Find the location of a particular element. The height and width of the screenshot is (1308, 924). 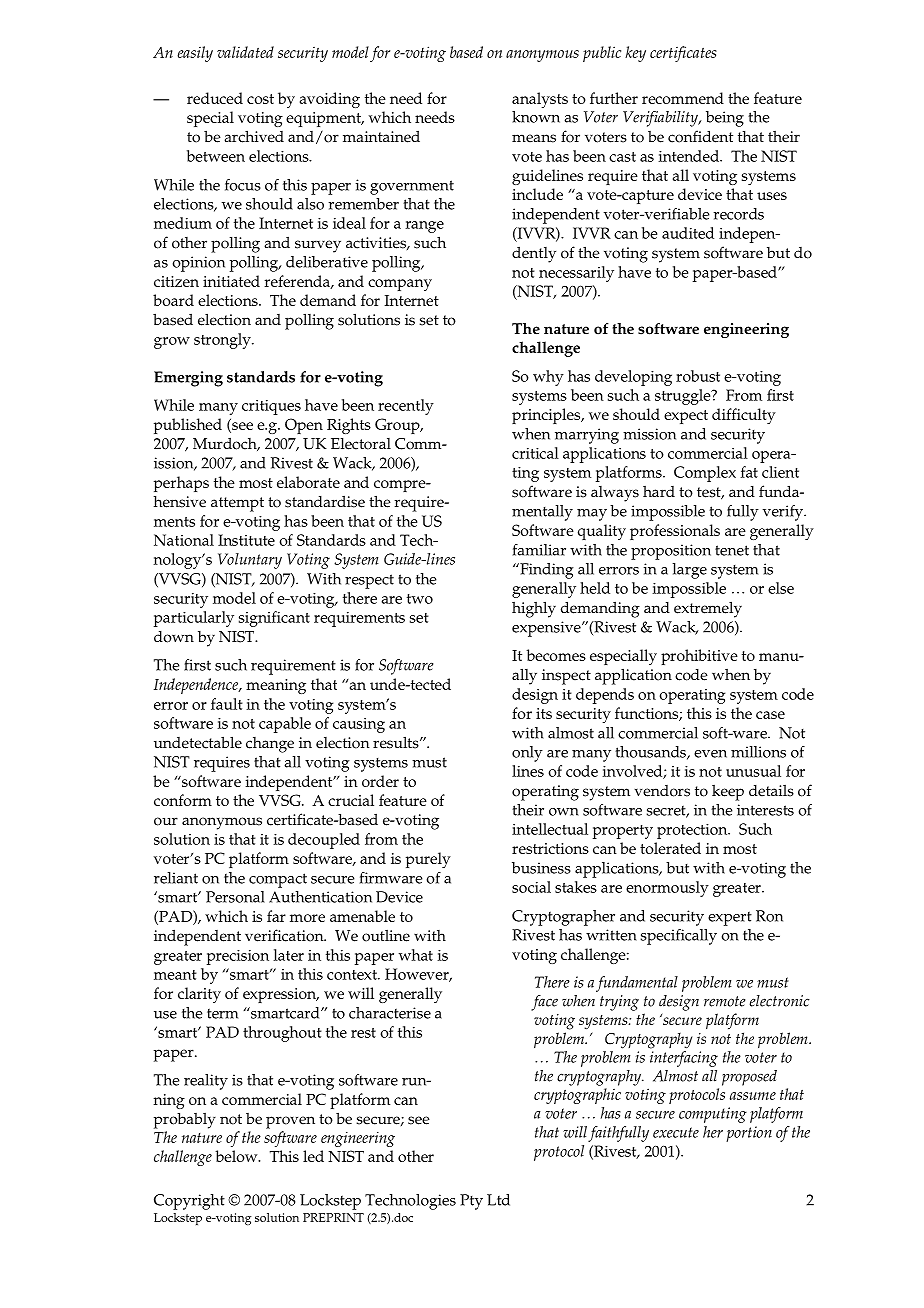

significant is located at coordinates (274, 619).
